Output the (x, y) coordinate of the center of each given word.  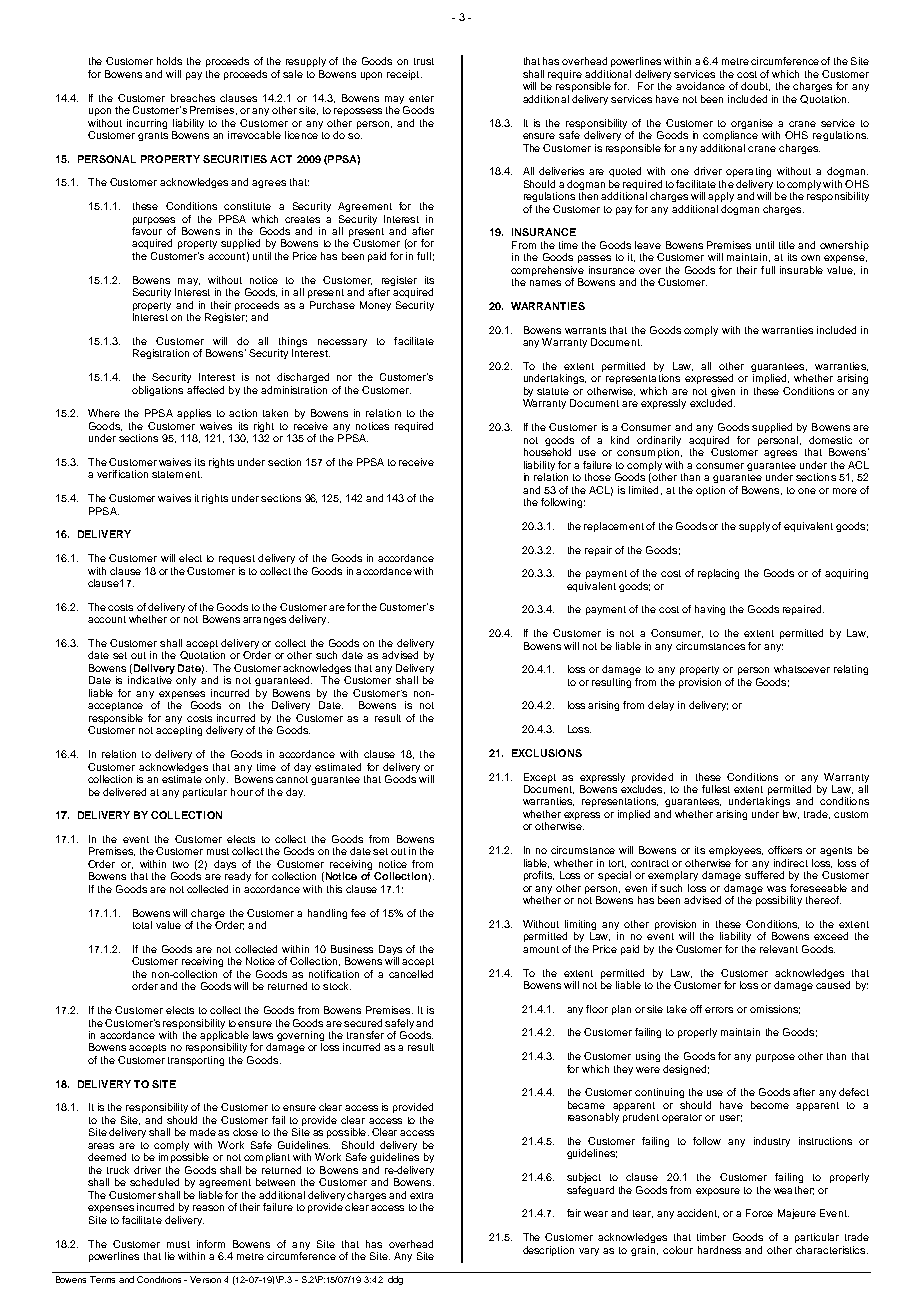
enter (421, 98)
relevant (779, 949)
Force (759, 1213)
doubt (755, 86)
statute (553, 391)
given (723, 393)
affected (205, 390)
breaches (193, 98)
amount (541, 949)
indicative (150, 680)
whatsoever (802, 669)
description (548, 1251)
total (142, 925)
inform (211, 1244)
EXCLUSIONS (547, 753)
